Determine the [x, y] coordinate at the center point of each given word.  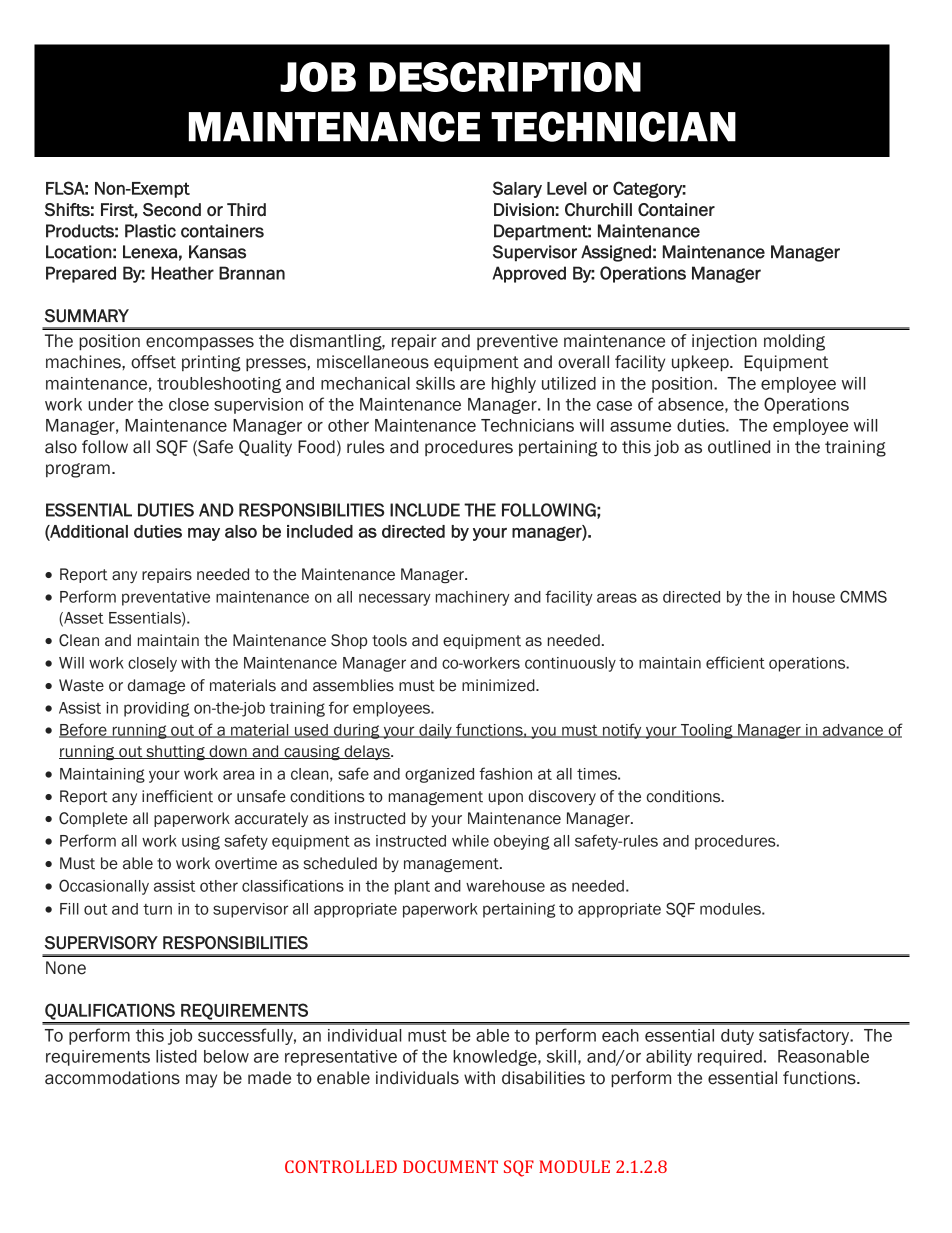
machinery [473, 598]
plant [412, 887]
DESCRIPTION [505, 77]
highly [514, 385]
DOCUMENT [450, 1166]
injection [724, 342]
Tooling [707, 731]
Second [172, 209]
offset [153, 362]
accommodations [112, 1078]
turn [157, 909]
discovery [562, 797]
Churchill [598, 209]
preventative [166, 598]
